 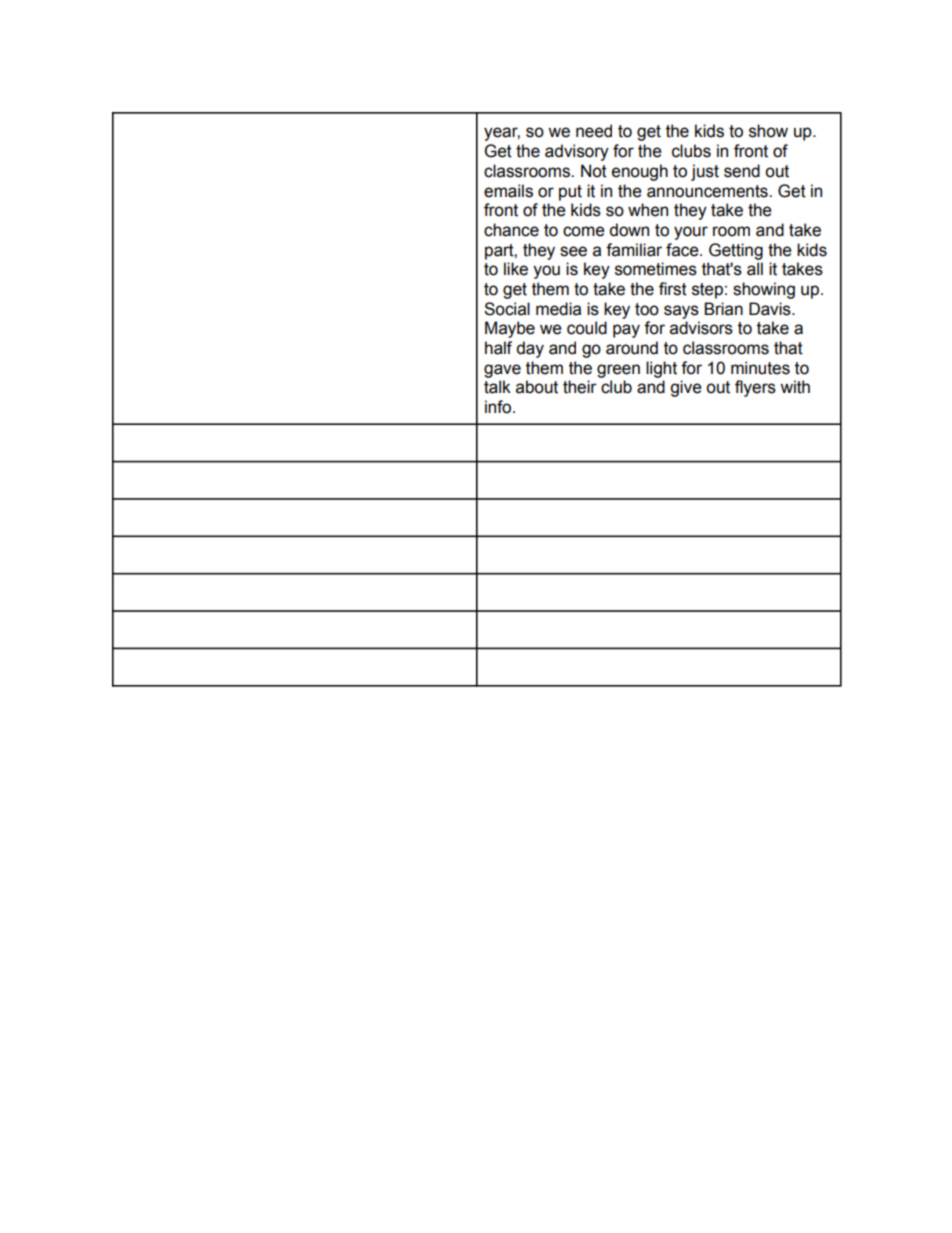 What do you see at coordinates (656, 269) in the screenshot?
I see `sometimes` at bounding box center [656, 269].
